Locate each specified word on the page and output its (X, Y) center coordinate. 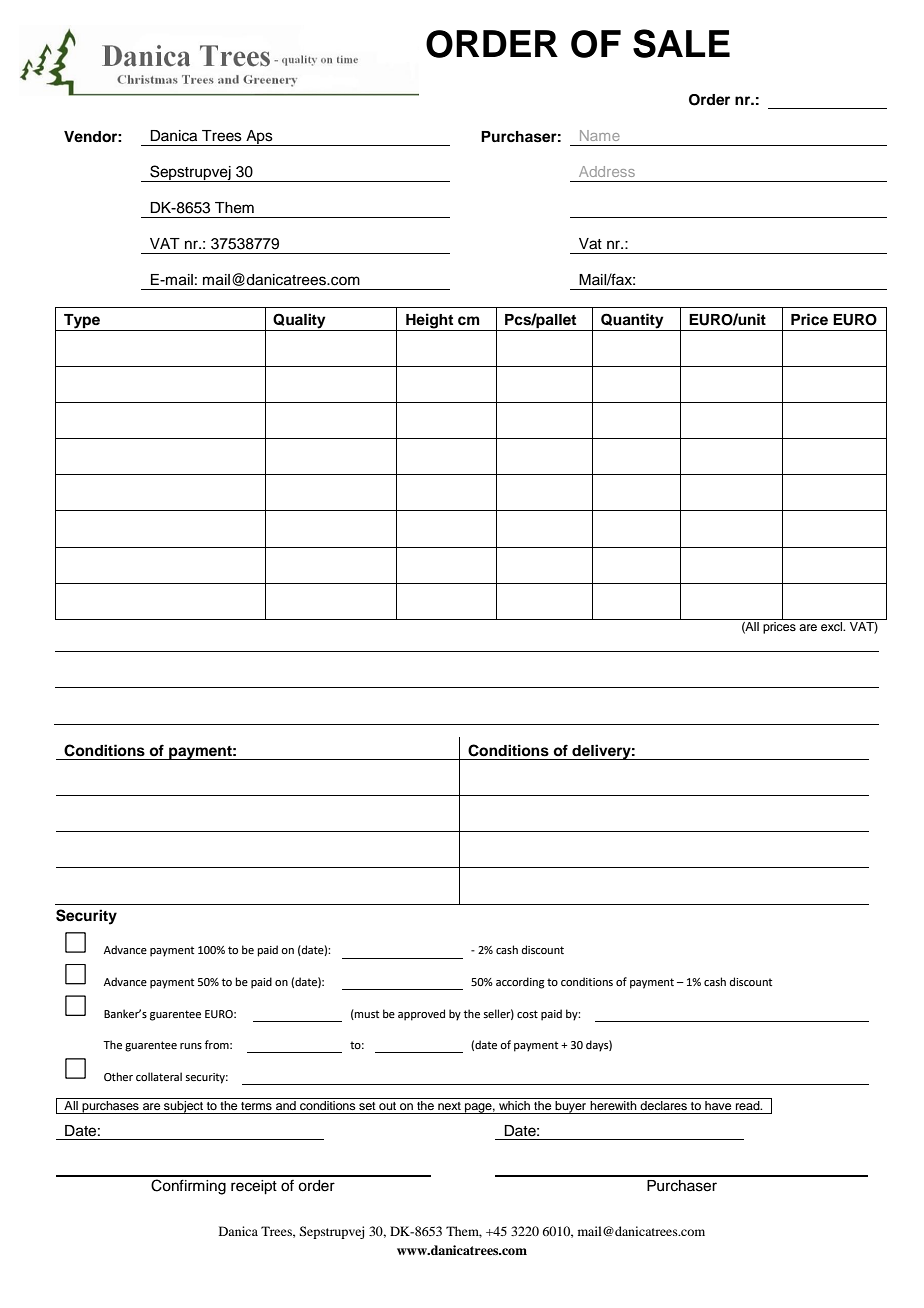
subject (183, 1107)
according (520, 983)
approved (421, 1015)
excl (833, 626)
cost (527, 1014)
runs (191, 1046)
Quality (299, 321)
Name (600, 135)
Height (429, 321)
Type (82, 321)
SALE (681, 43)
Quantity (632, 321)
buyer (571, 1107)
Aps (259, 138)
